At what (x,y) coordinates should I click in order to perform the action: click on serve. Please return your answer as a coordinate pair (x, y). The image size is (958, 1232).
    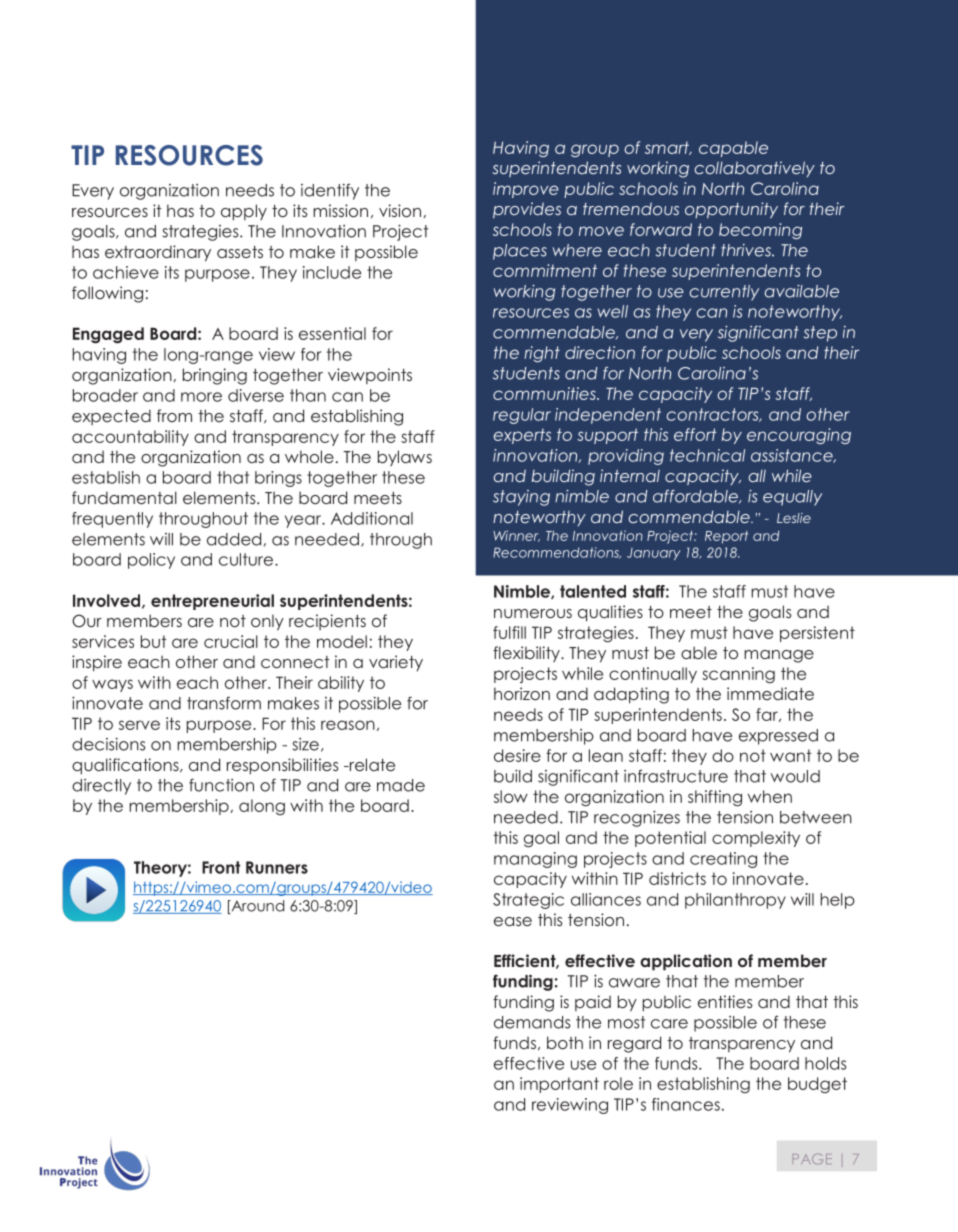
    Looking at the image, I should click on (139, 725).
